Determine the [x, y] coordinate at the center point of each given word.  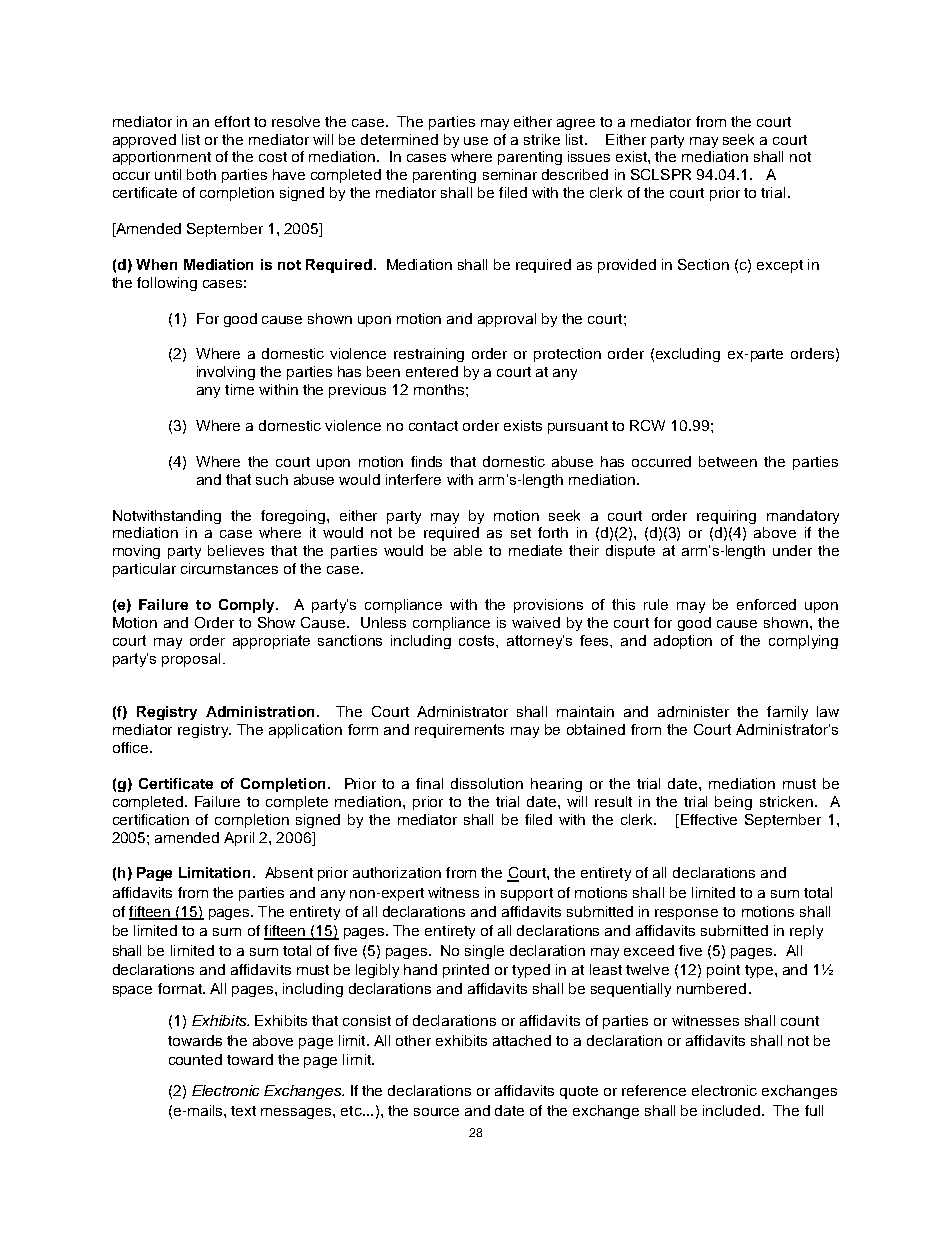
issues [589, 156]
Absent [289, 872]
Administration [260, 711]
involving [226, 373]
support [527, 894]
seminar [510, 174]
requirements [459, 731]
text [243, 1111]
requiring [726, 517]
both [201, 174]
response [686, 914]
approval [507, 320]
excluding [688, 355]
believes [236, 550]
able [468, 550]
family [787, 713]
